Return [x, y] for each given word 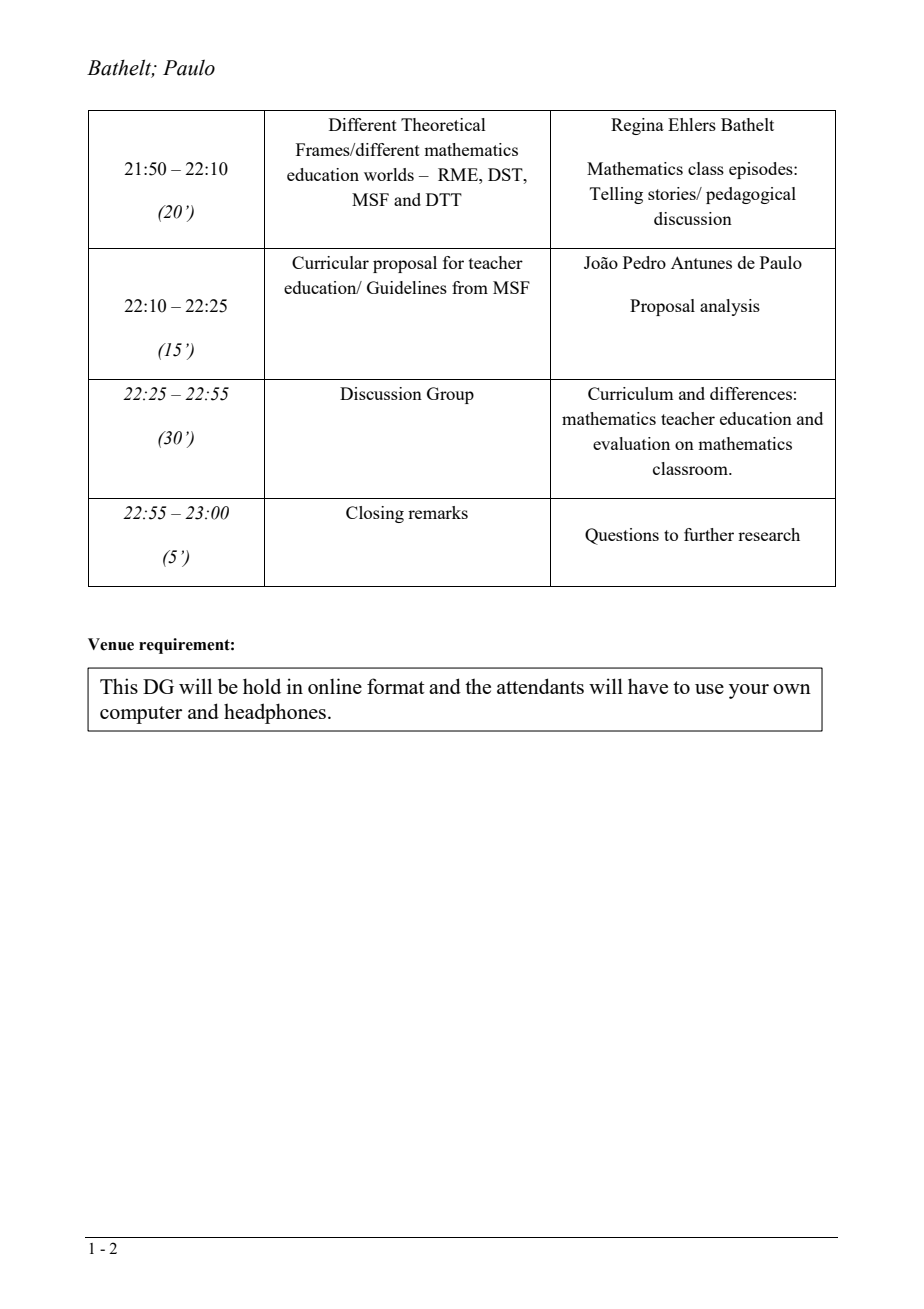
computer [141, 715]
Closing [375, 514]
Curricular [330, 262]
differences [751, 393]
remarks [438, 512]
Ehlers [692, 124]
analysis [730, 307]
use [709, 689]
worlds [389, 174]
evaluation [631, 443]
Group [450, 395]
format [396, 686]
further [709, 534]
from [470, 287]
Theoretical [443, 124]
